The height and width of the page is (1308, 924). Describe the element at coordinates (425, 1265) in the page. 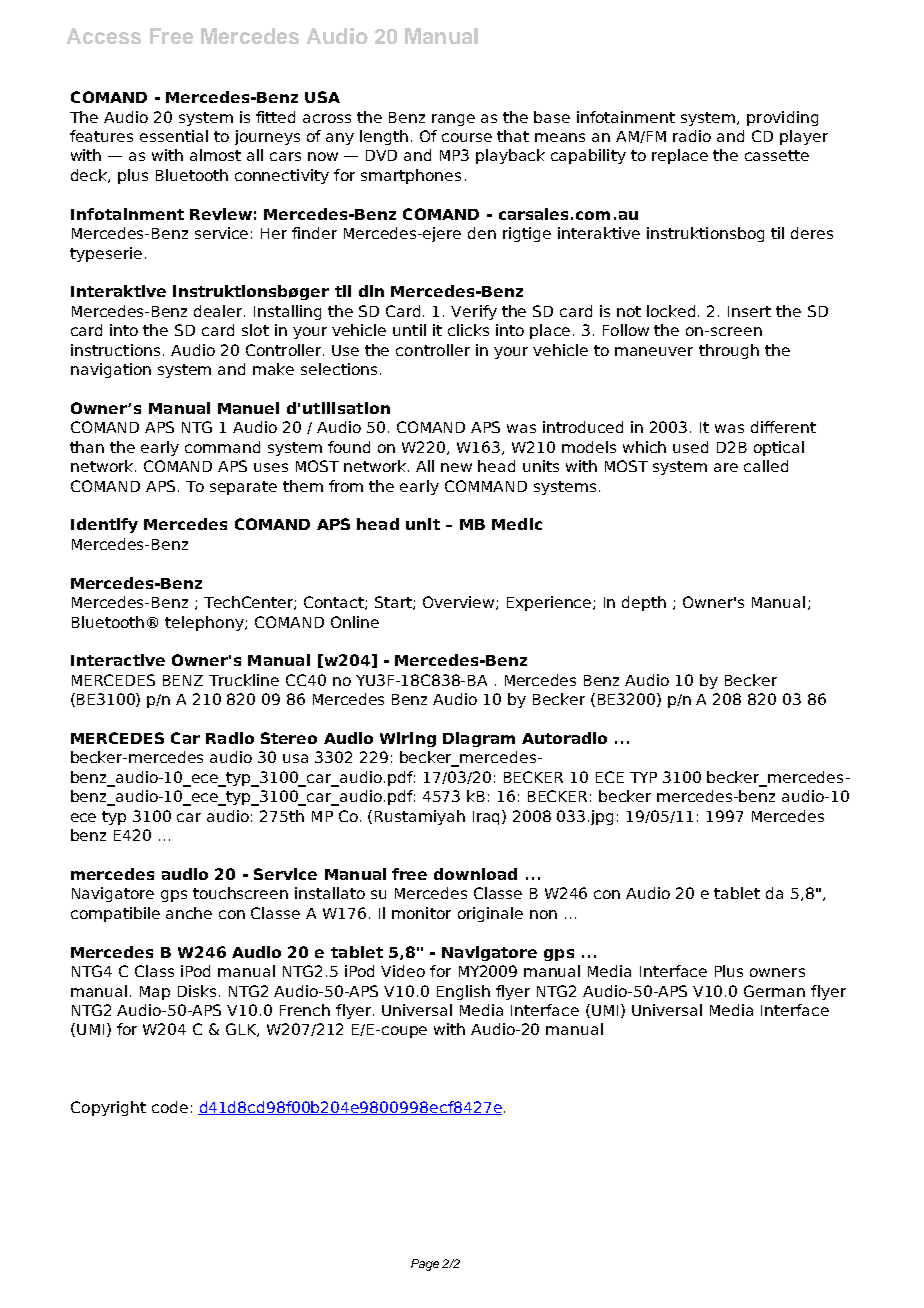

I see `Page` at that location.
